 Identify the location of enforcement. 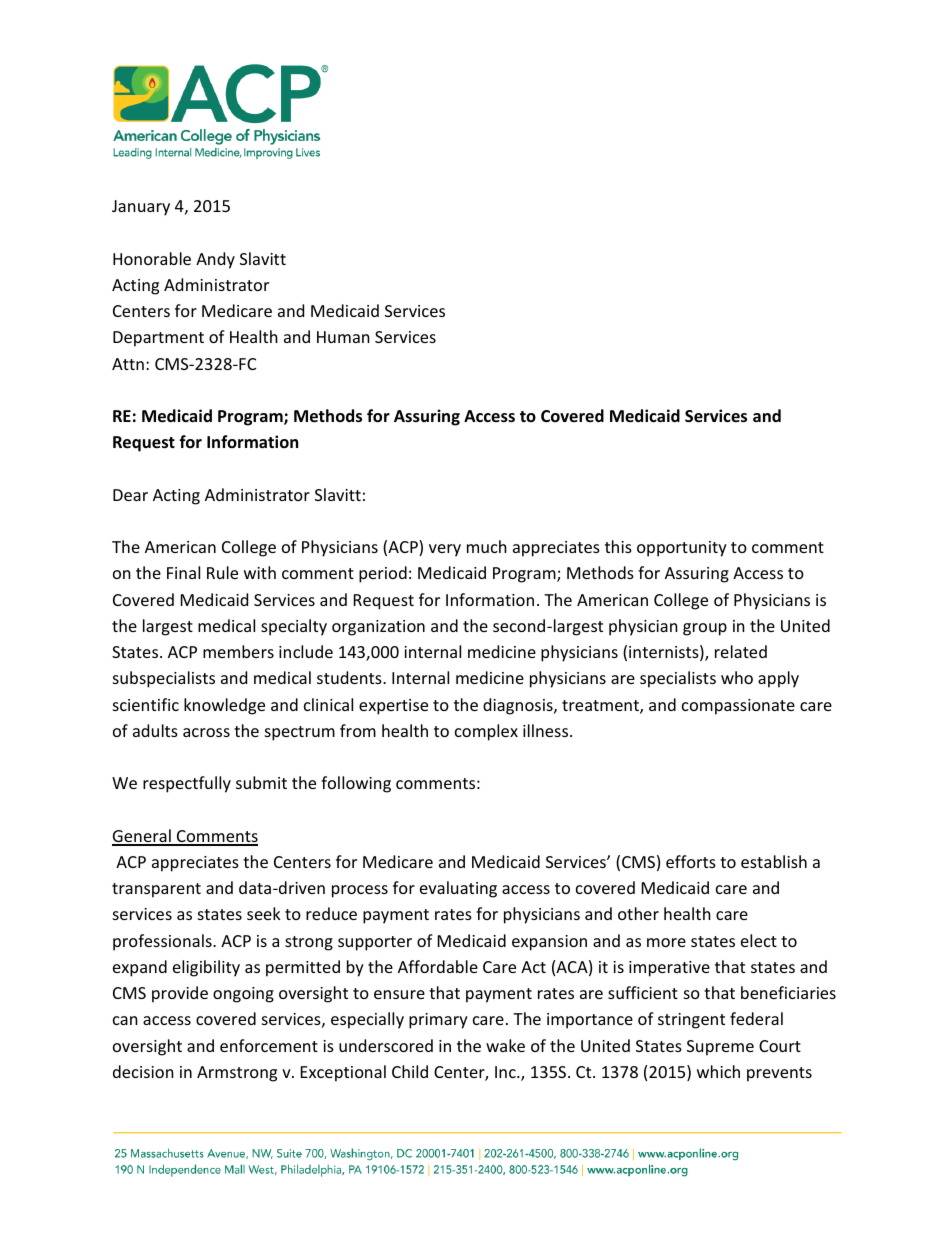
(269, 1045).
